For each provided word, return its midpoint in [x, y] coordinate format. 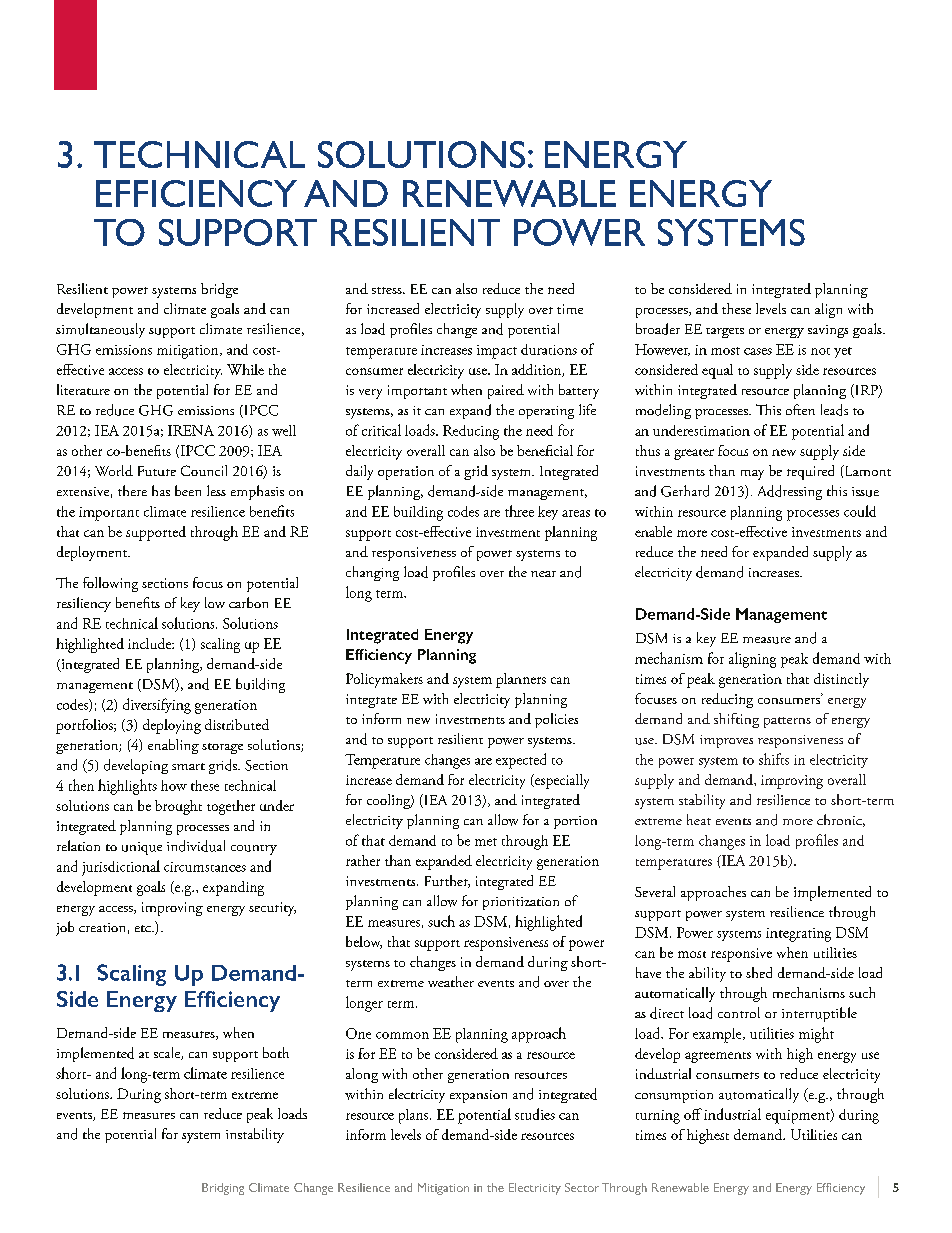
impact [497, 352]
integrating [798, 935]
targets [725, 333]
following [110, 584]
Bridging [223, 1189]
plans [415, 1116]
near [543, 574]
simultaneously [100, 330]
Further [447, 881]
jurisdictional [121, 868]
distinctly [841, 680]
